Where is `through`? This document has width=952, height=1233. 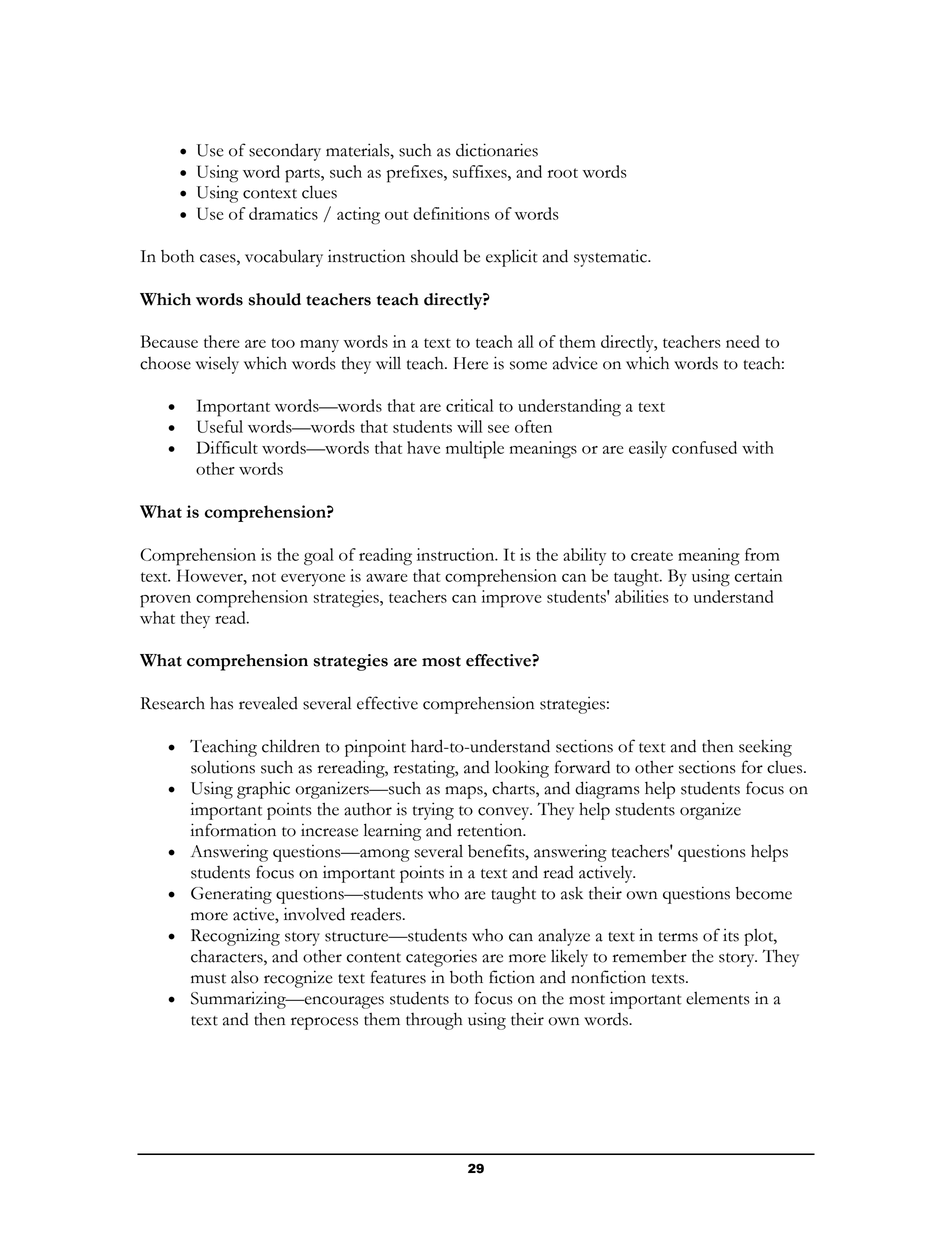 through is located at coordinates (434, 1021).
